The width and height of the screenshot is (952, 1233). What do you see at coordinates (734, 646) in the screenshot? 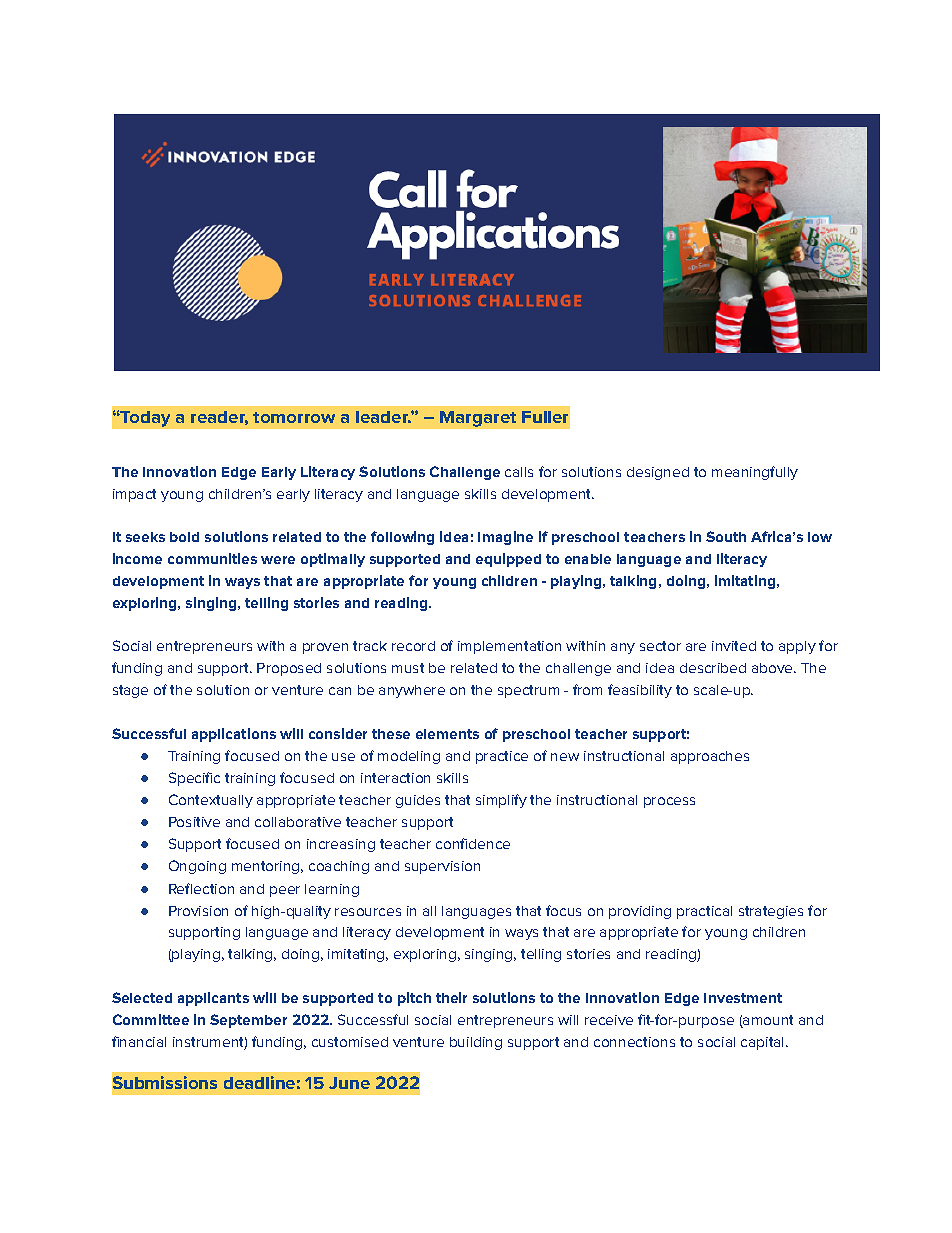
I see `invited` at bounding box center [734, 646].
